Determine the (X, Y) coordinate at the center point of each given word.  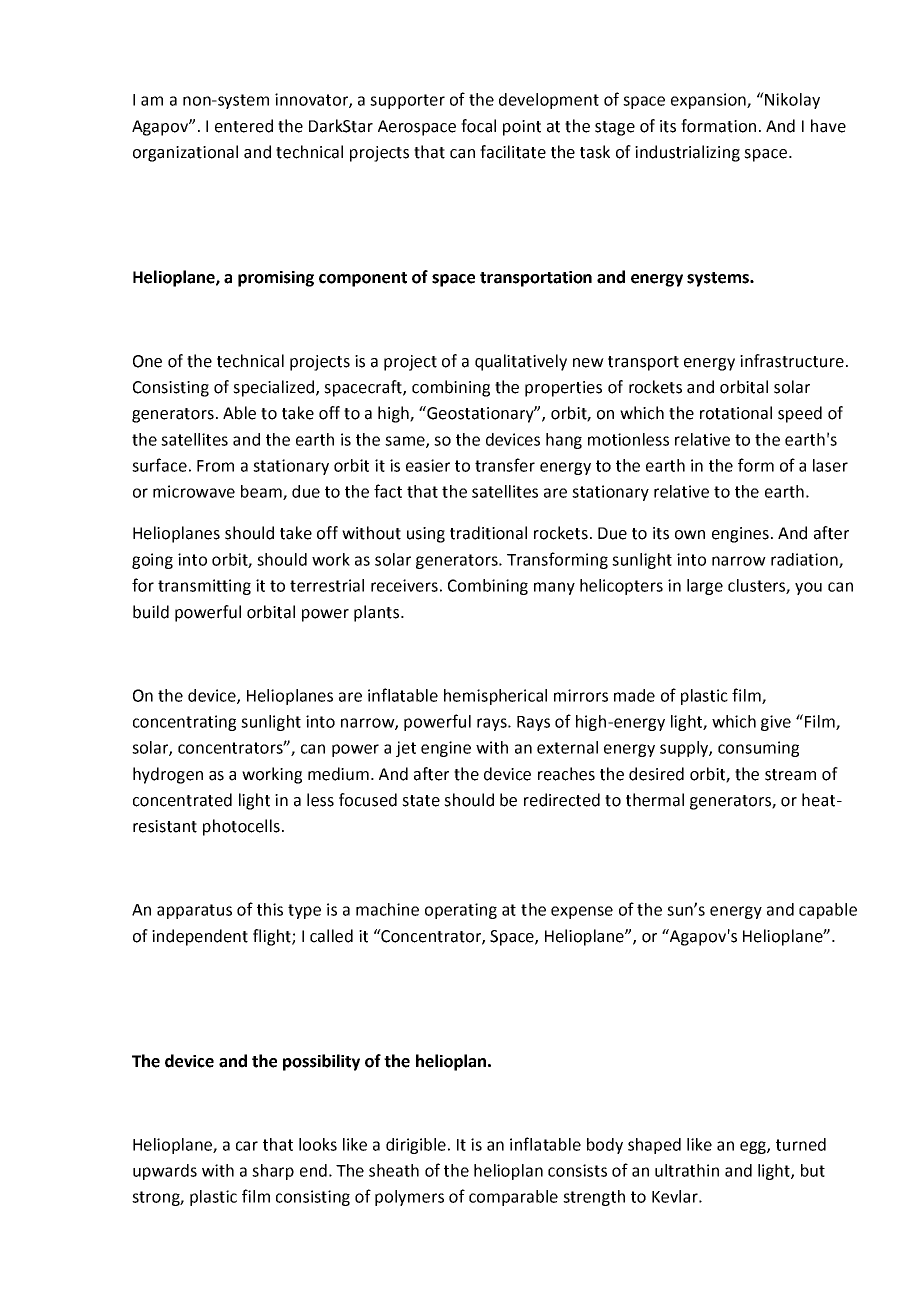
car (247, 1146)
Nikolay (791, 100)
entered (244, 126)
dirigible (417, 1146)
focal (478, 126)
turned (801, 1144)
